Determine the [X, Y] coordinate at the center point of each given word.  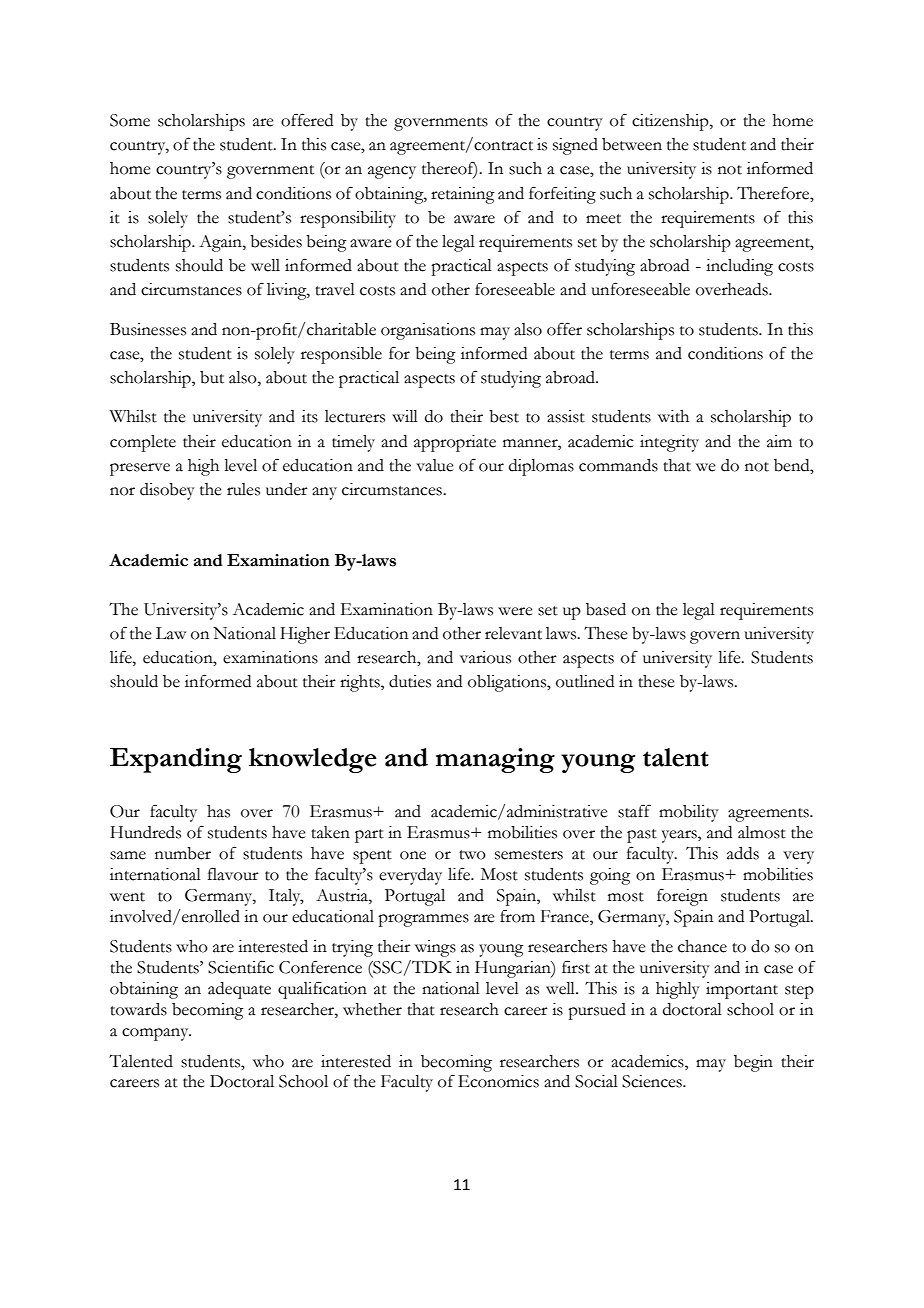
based [606, 609]
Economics [498, 1081]
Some [130, 120]
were [515, 611]
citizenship [671, 122]
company [156, 1034]
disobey [167, 491]
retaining [463, 195]
